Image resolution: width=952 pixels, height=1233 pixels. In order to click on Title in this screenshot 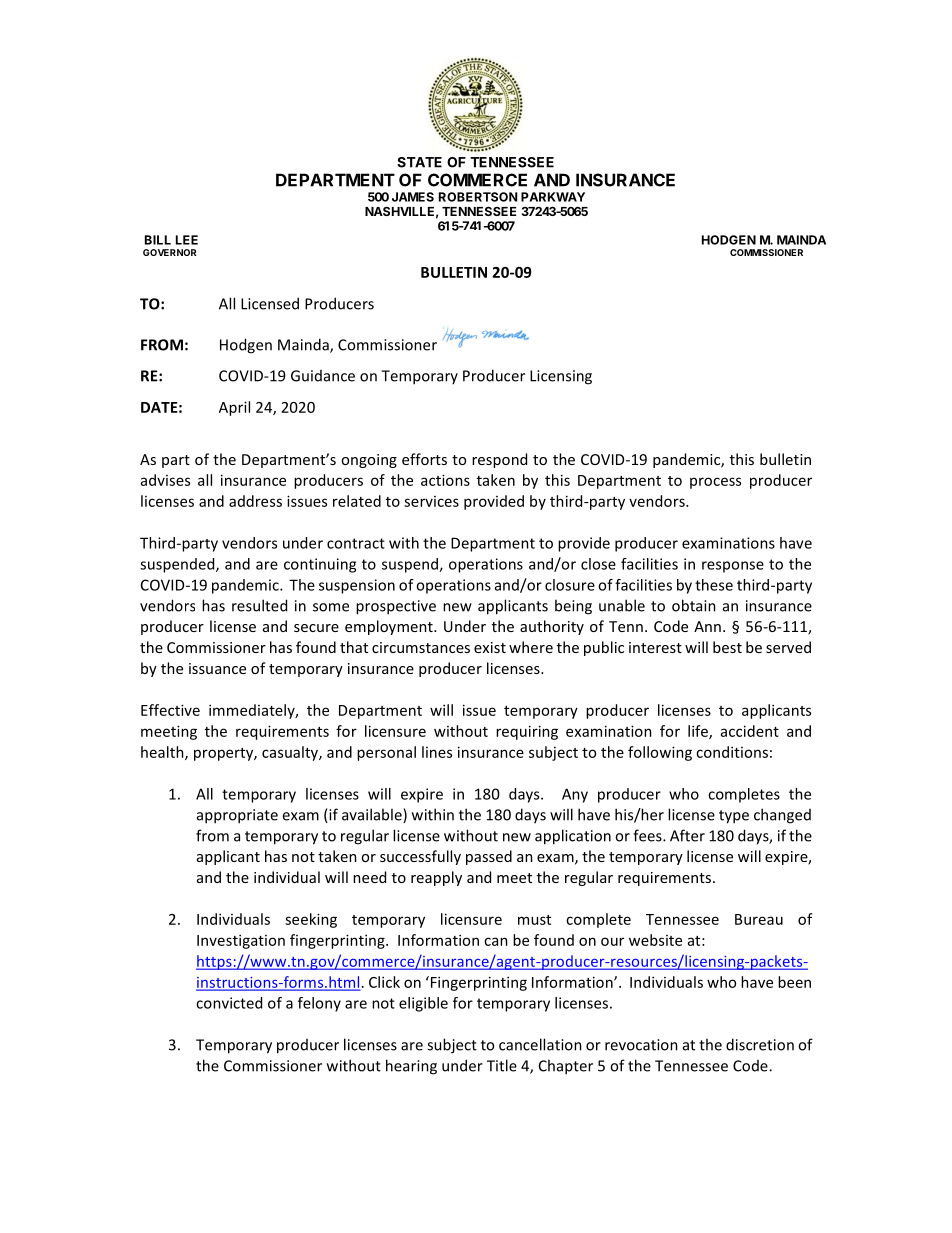, I will do `click(502, 1065)`.
